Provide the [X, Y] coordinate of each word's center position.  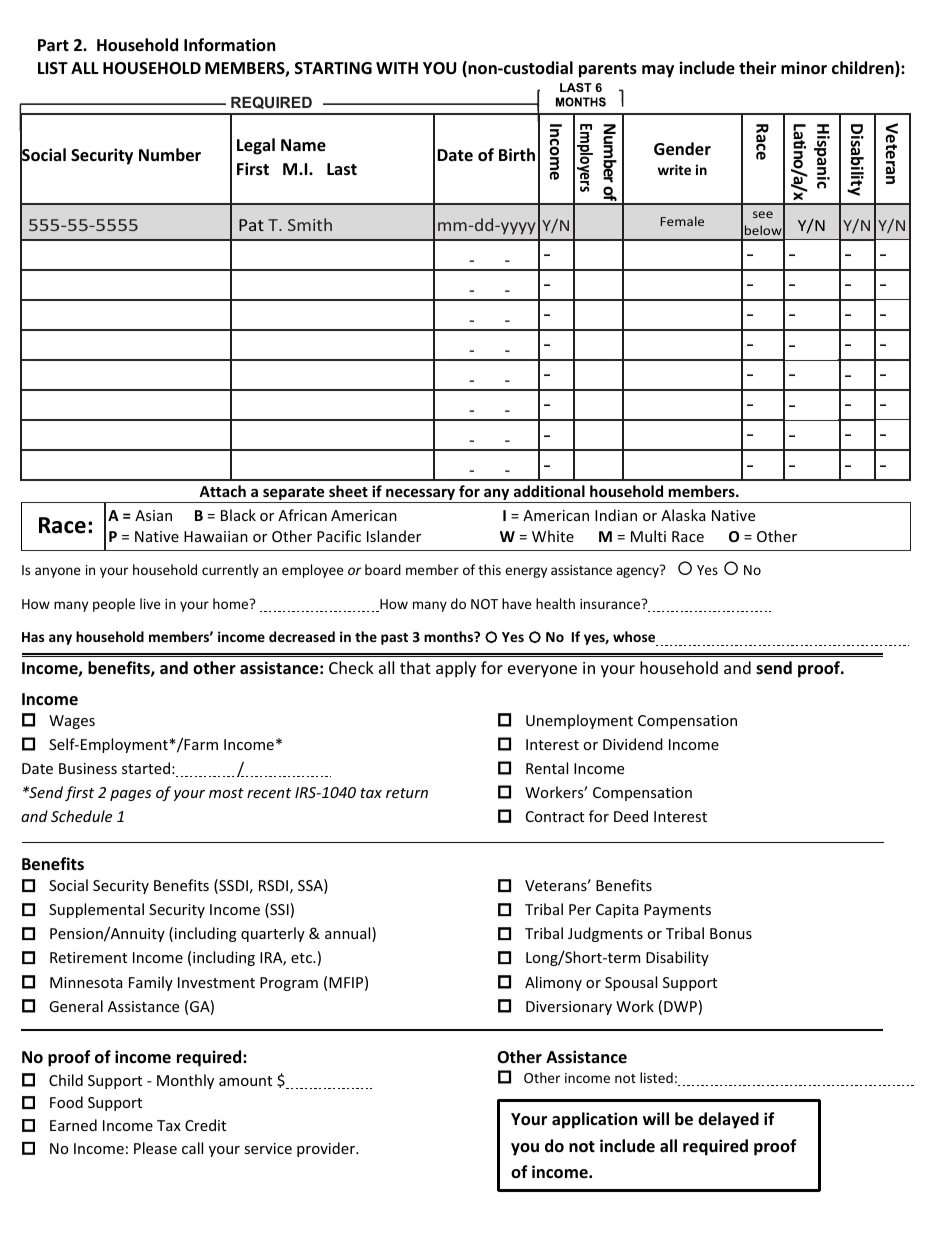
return [407, 793]
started [146, 768]
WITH [397, 68]
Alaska [683, 515]
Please [155, 1148]
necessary [421, 496]
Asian [153, 515]
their [757, 68]
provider [327, 1149]
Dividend [633, 744]
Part [53, 45]
